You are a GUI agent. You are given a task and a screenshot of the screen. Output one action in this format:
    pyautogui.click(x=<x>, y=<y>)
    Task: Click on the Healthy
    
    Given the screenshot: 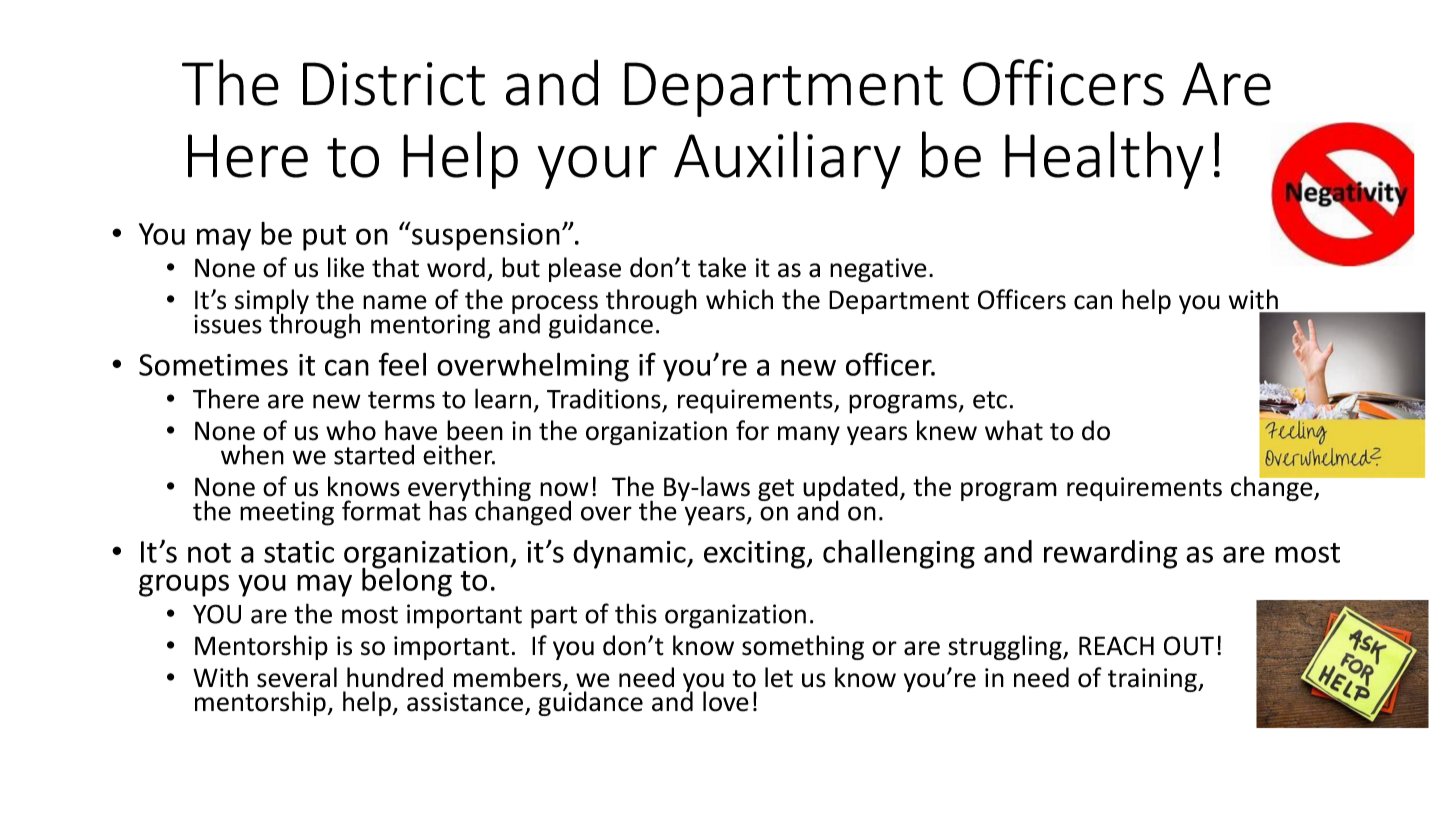 What is the action you would take?
    pyautogui.click(x=1104, y=160)
